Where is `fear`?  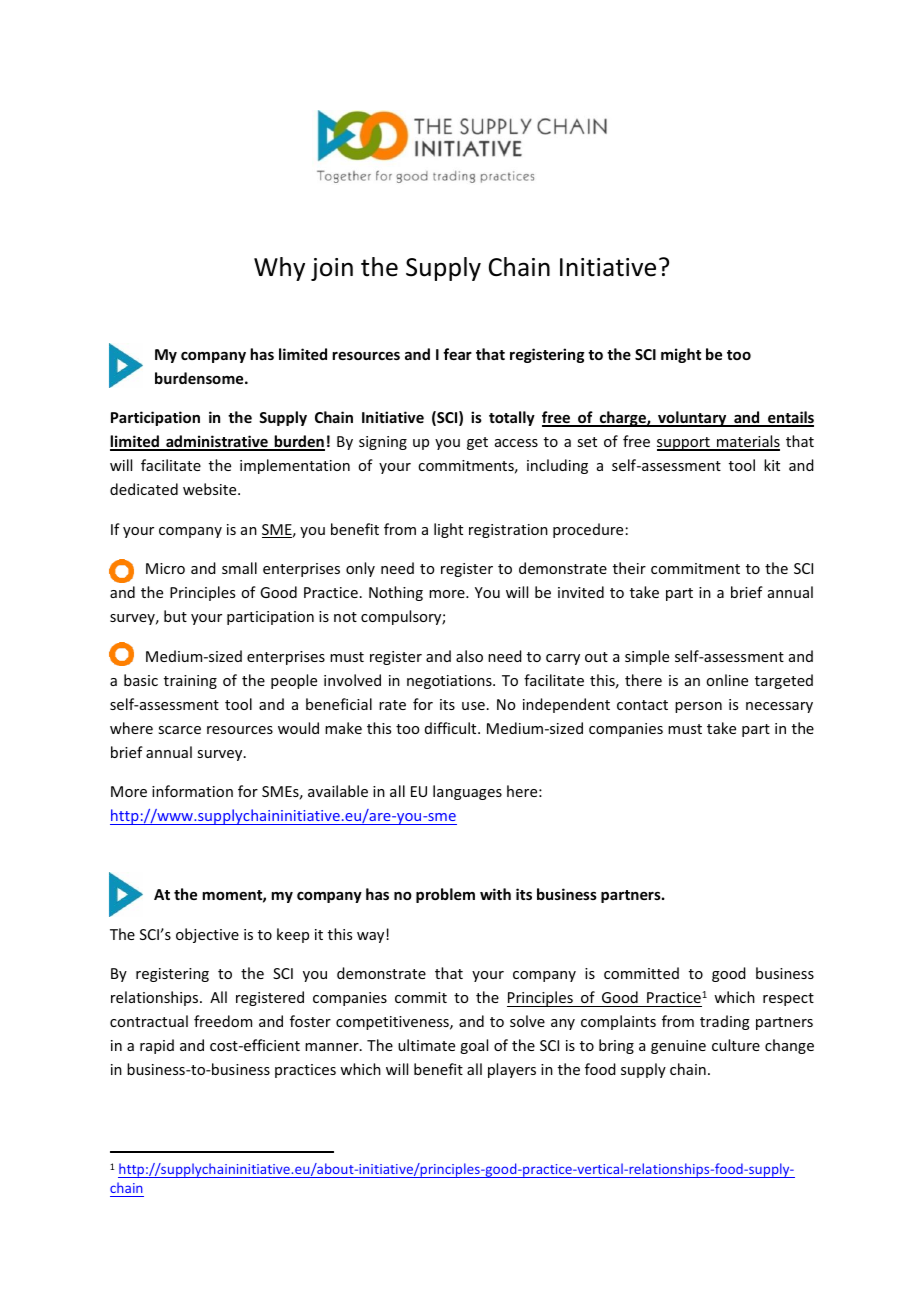
fear is located at coordinates (457, 354).
